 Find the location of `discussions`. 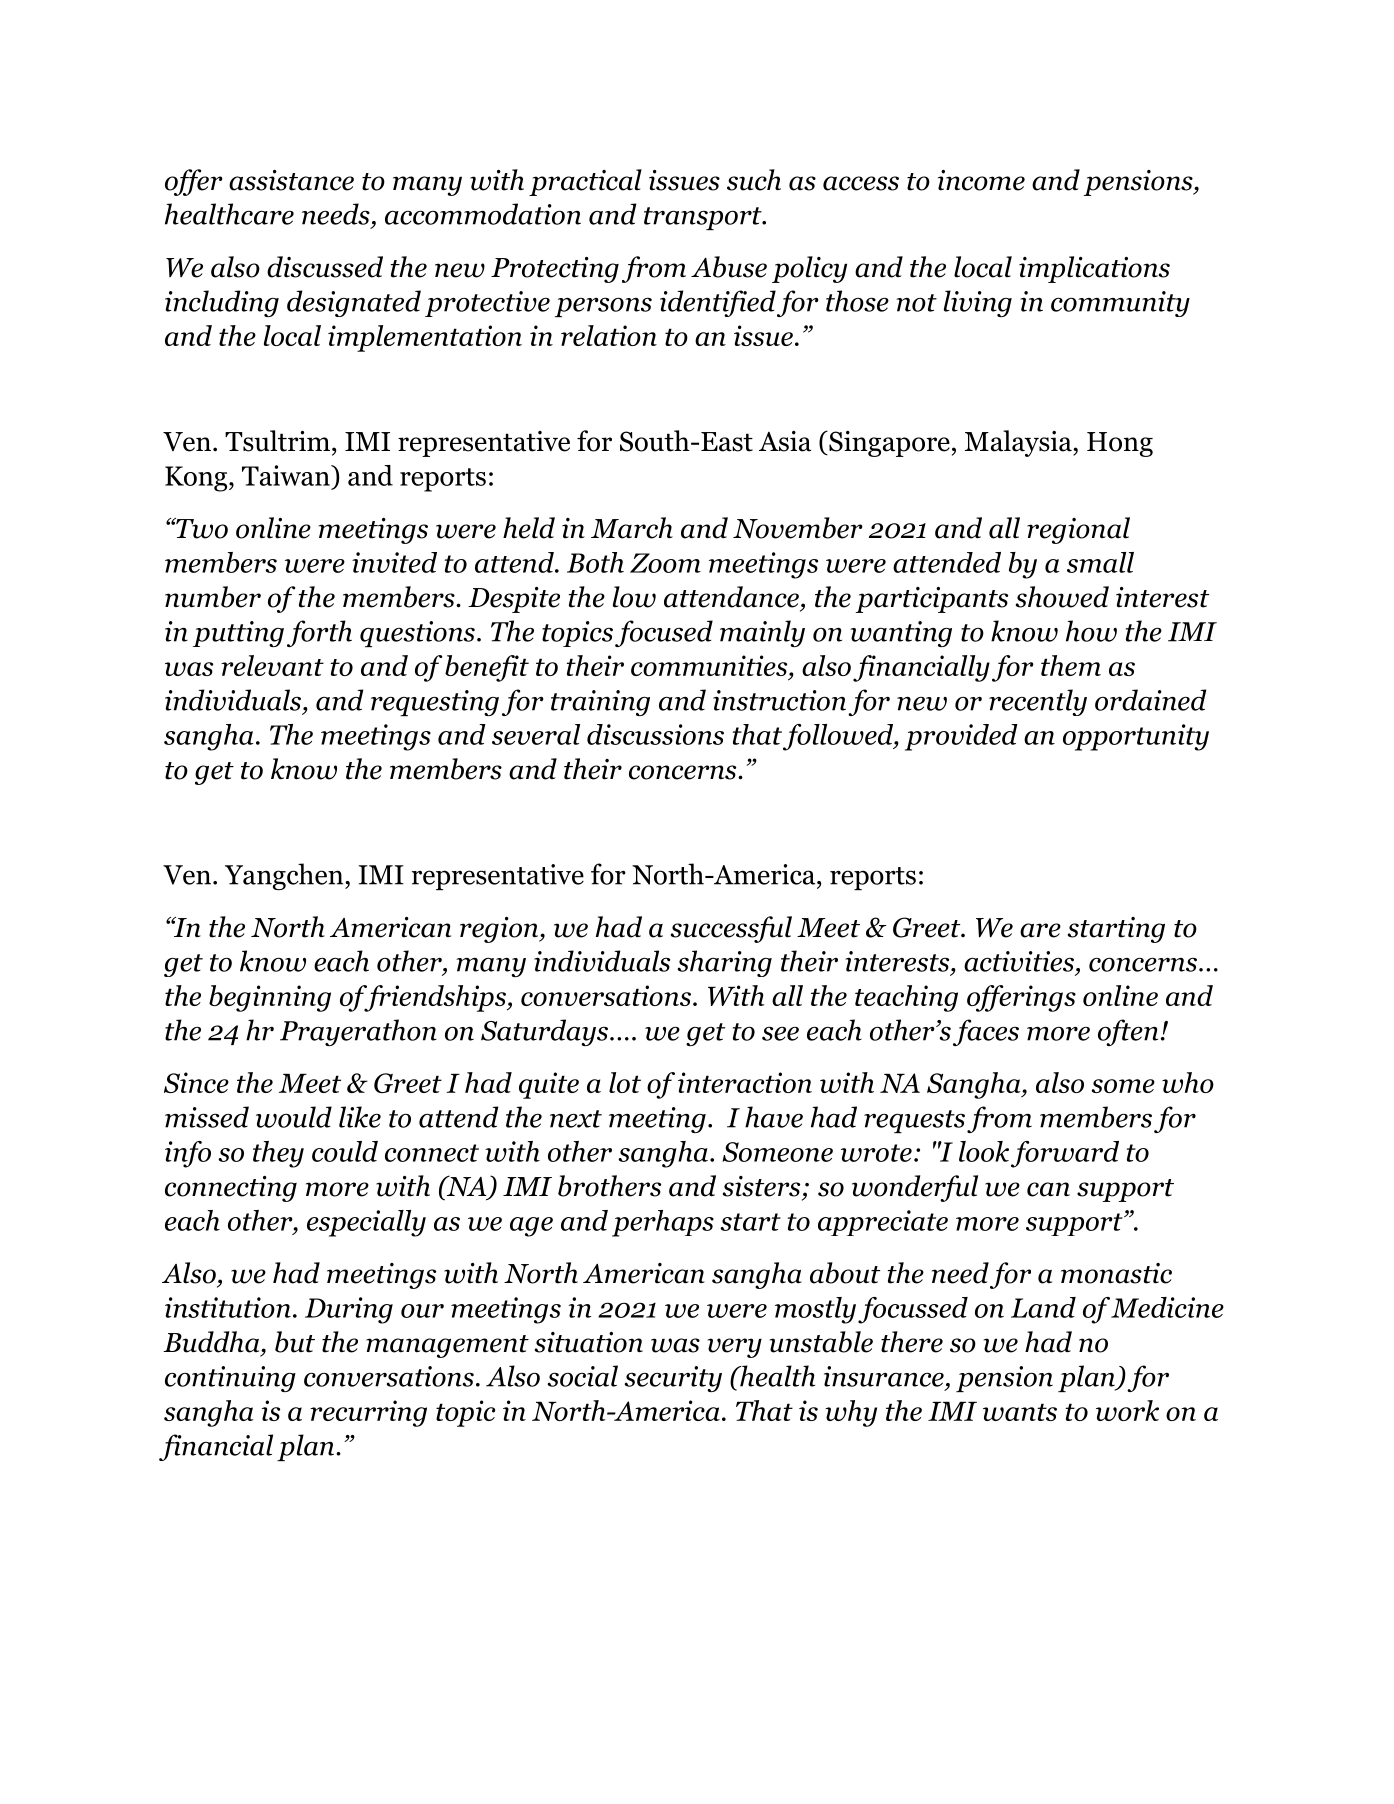

discussions is located at coordinates (655, 734).
